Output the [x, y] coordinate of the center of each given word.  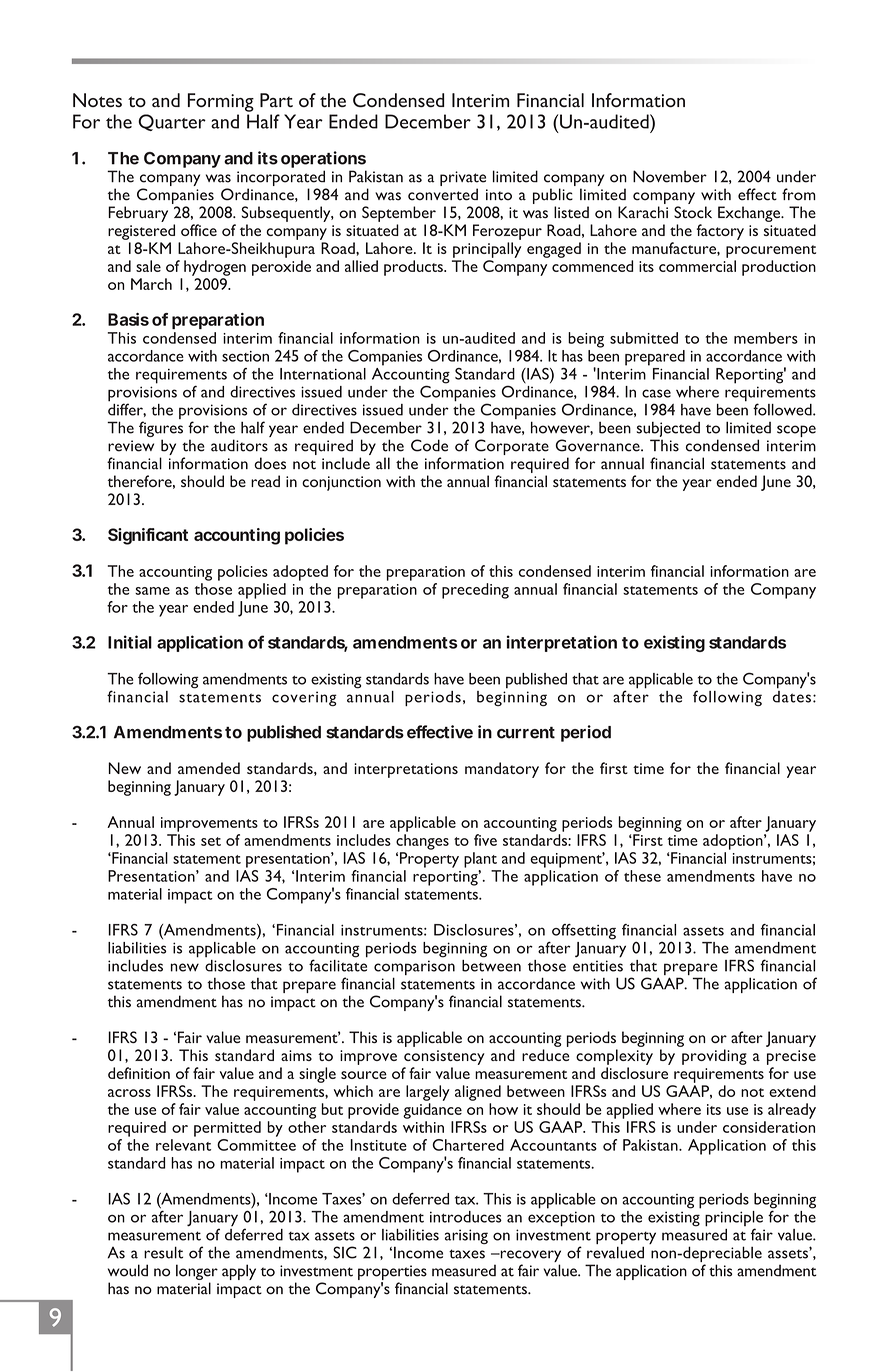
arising [466, 1236]
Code [429, 445]
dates [792, 695]
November [670, 176]
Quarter [172, 122]
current [526, 732]
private [463, 178]
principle [734, 1220]
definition [139, 1073]
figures [161, 430]
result [163, 1252]
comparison [414, 969]
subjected [668, 430]
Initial [130, 642]
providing [714, 1057]
